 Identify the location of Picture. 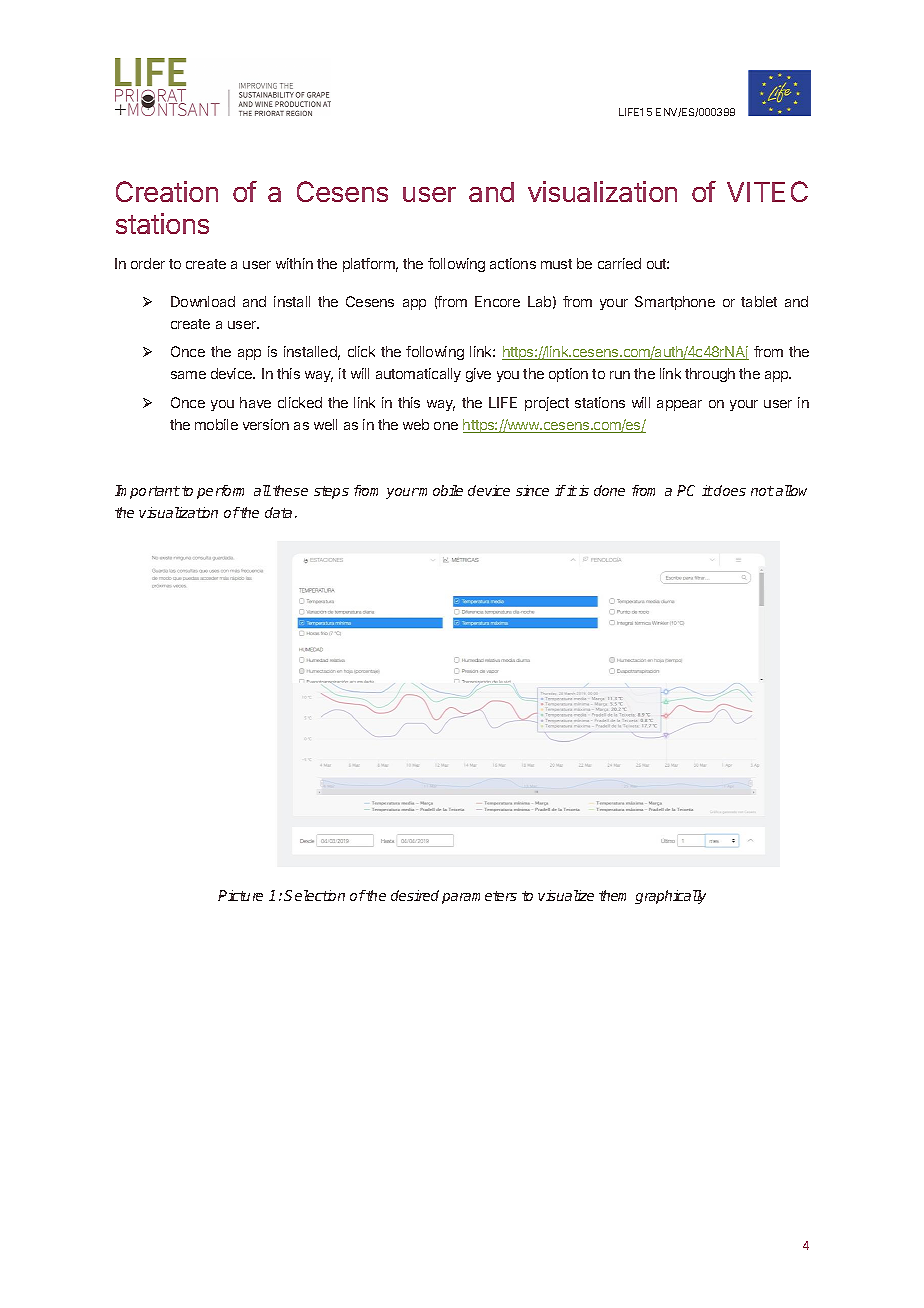
(240, 895).
